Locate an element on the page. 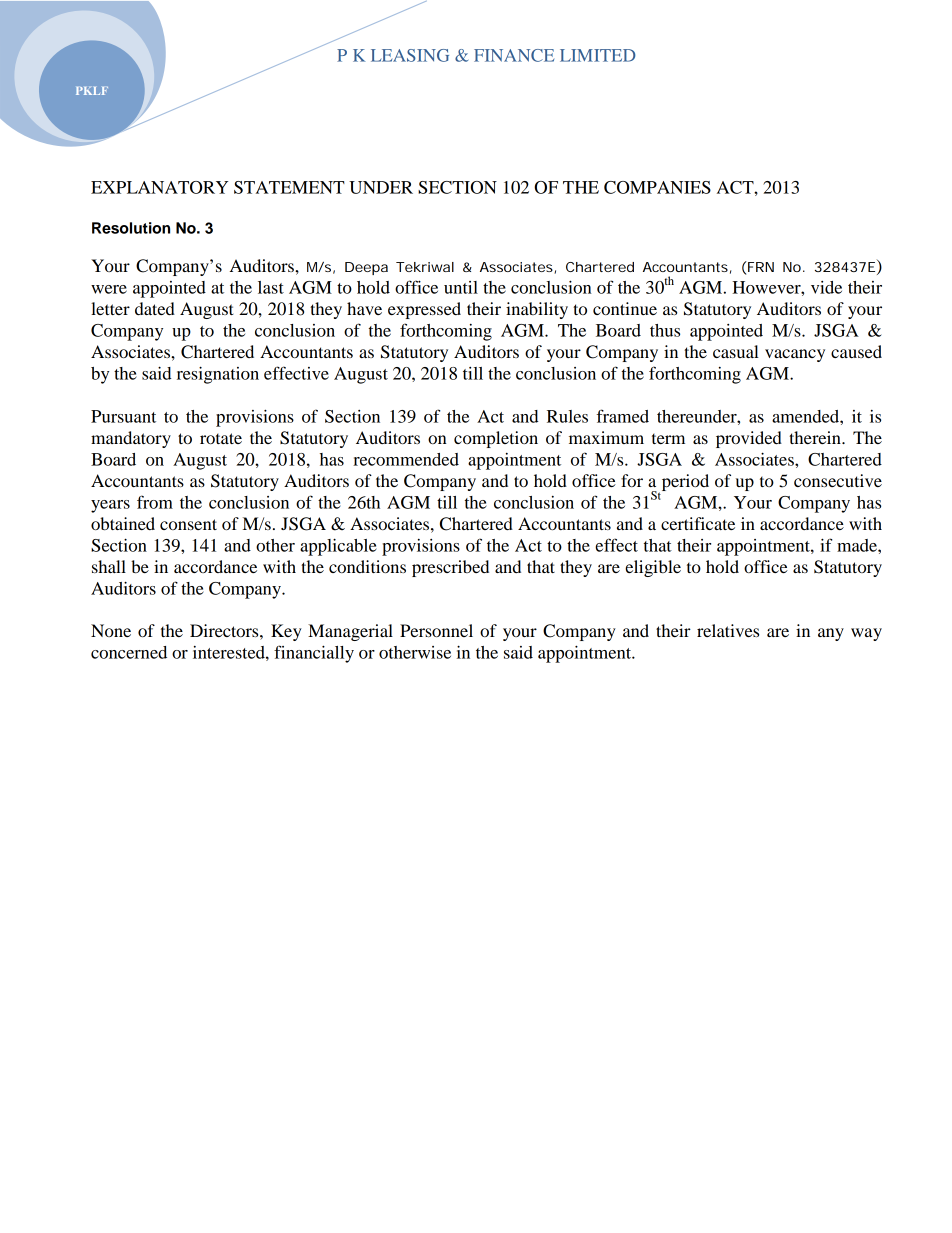 This image has width=952, height=1233. vacancy is located at coordinates (795, 355).
